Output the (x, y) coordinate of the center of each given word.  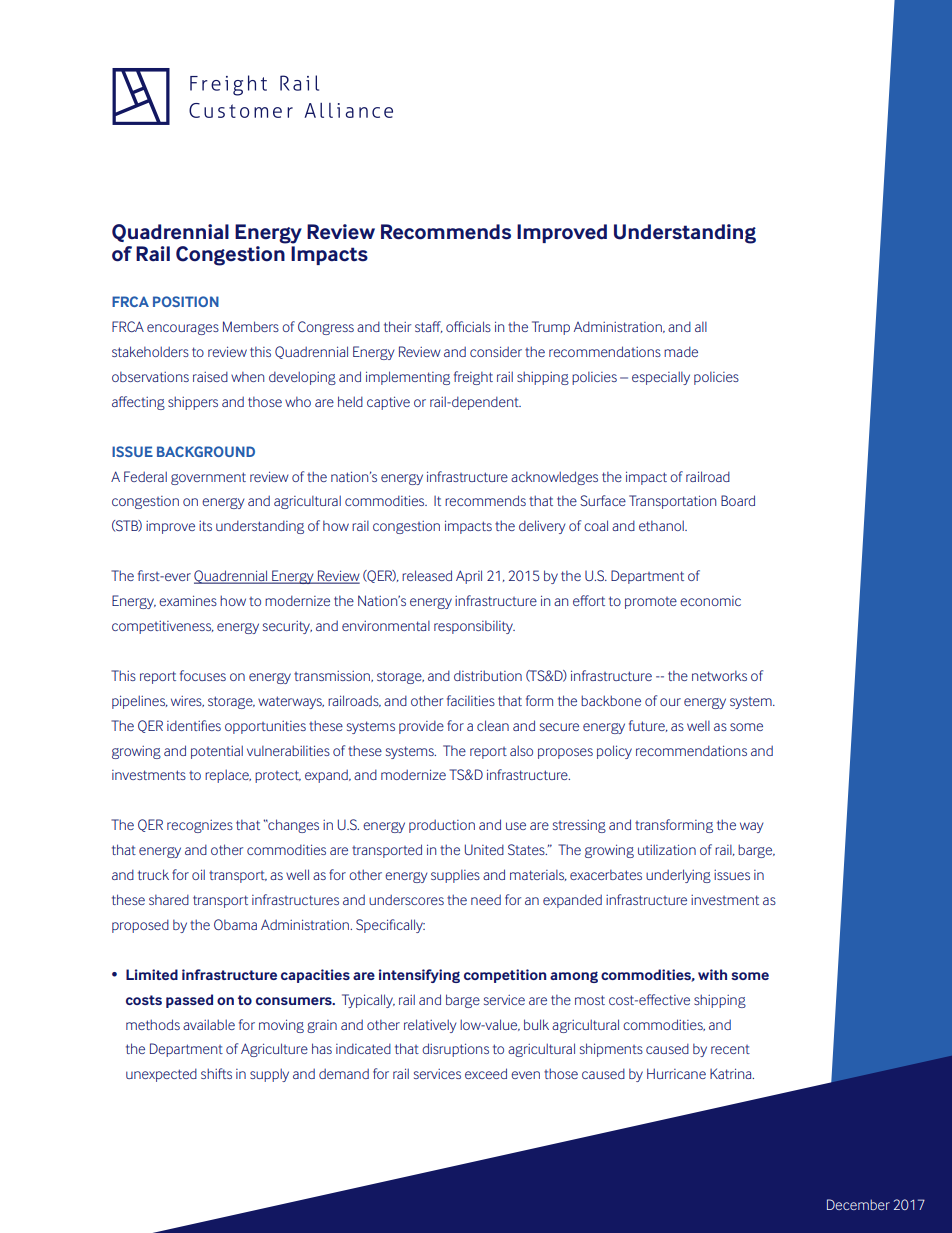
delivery (542, 527)
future (648, 726)
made (681, 351)
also (521, 750)
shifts (216, 1073)
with (712, 974)
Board (738, 500)
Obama (235, 924)
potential (217, 752)
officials (468, 326)
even (525, 1075)
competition (505, 976)
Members (251, 326)
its (205, 526)
